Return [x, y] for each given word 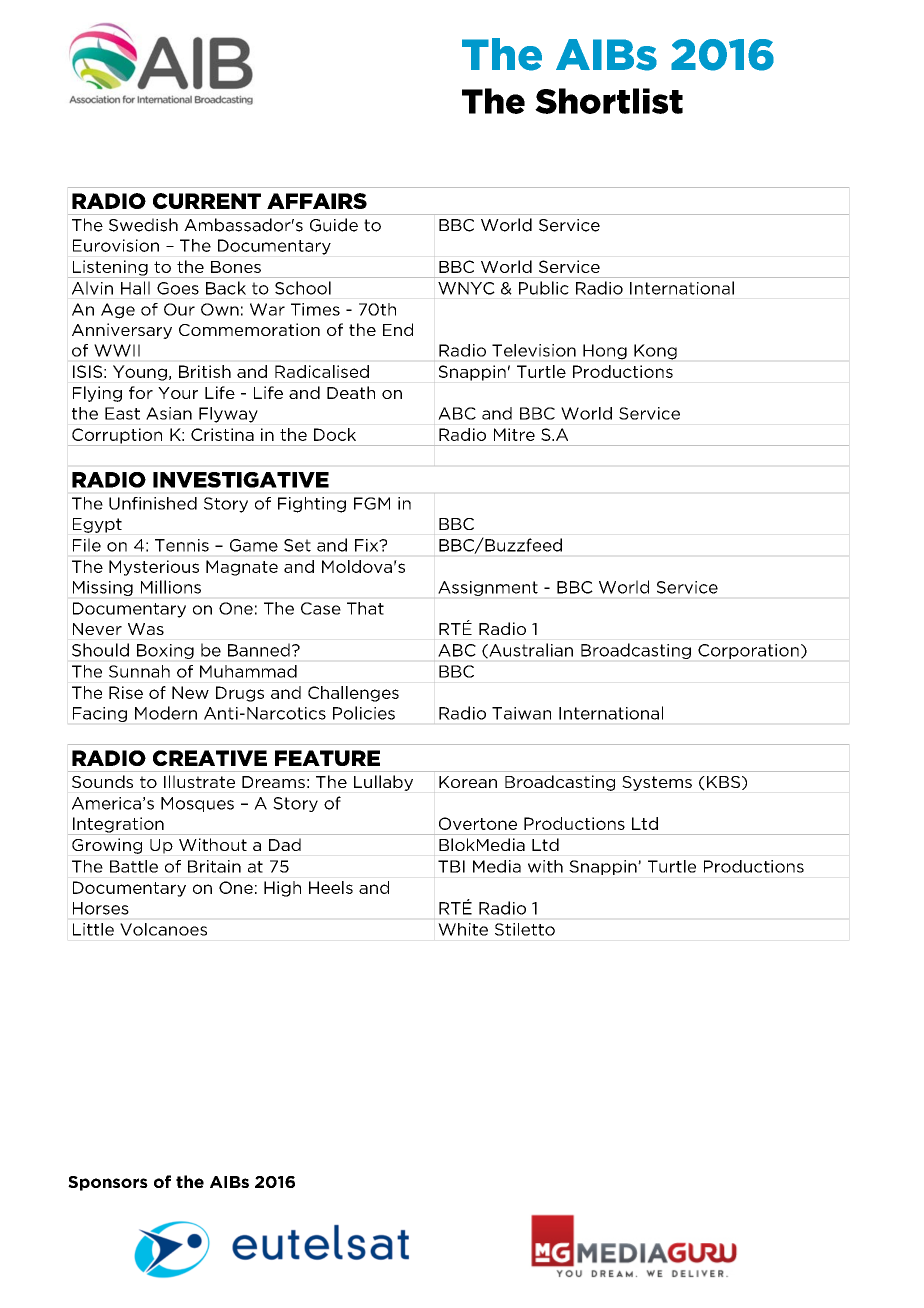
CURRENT [207, 201]
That [365, 608]
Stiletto [525, 929]
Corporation [748, 651]
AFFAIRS [317, 201]
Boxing [165, 651]
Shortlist [609, 101]
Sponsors [108, 1183]
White [463, 929]
